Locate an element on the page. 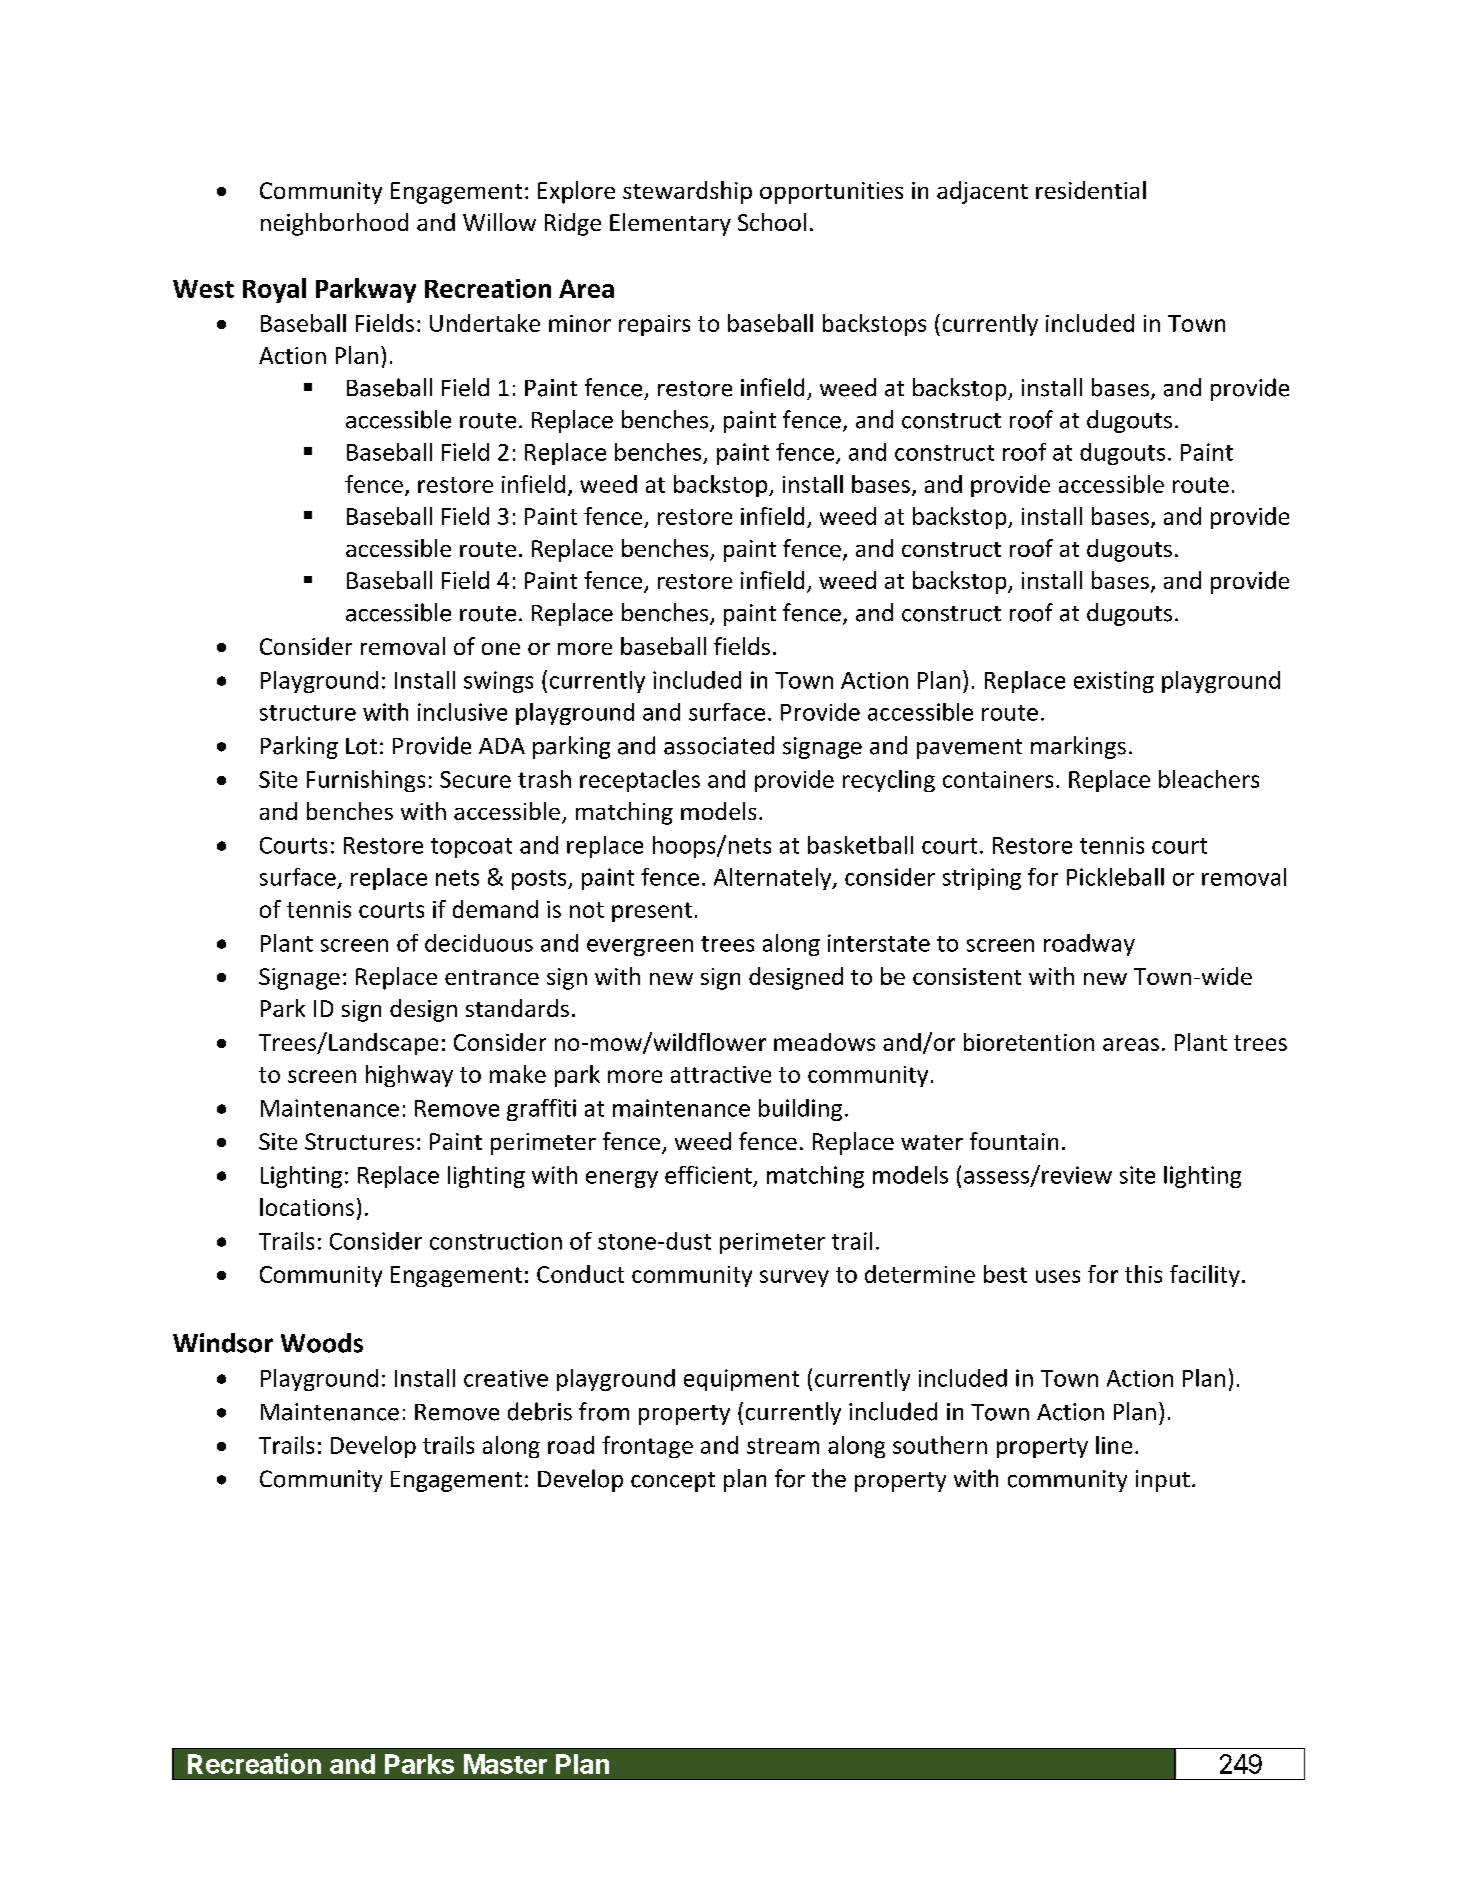 The height and width of the document is (1897, 1466). input is located at coordinates (1163, 1481).
